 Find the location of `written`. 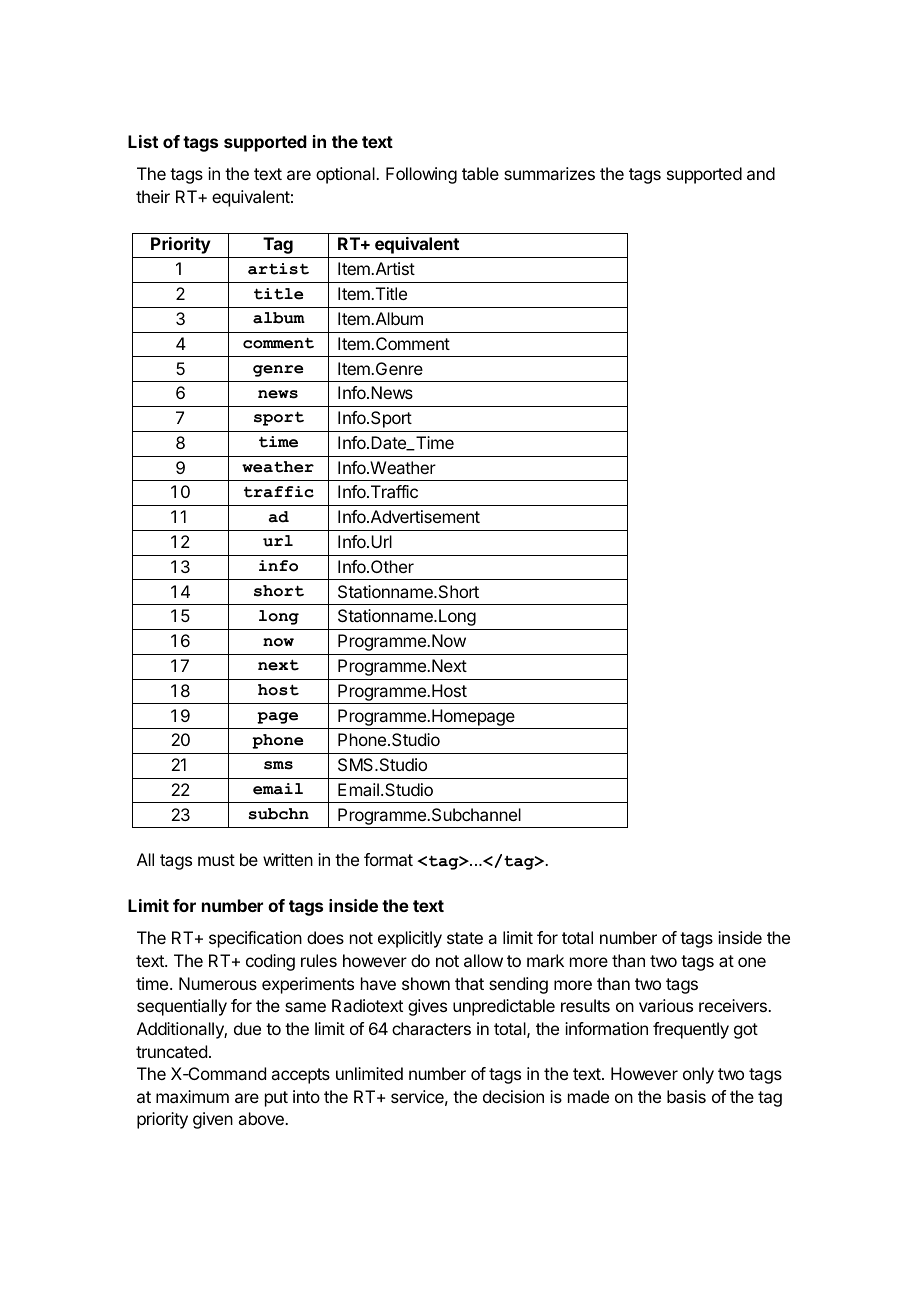

written is located at coordinates (288, 859).
